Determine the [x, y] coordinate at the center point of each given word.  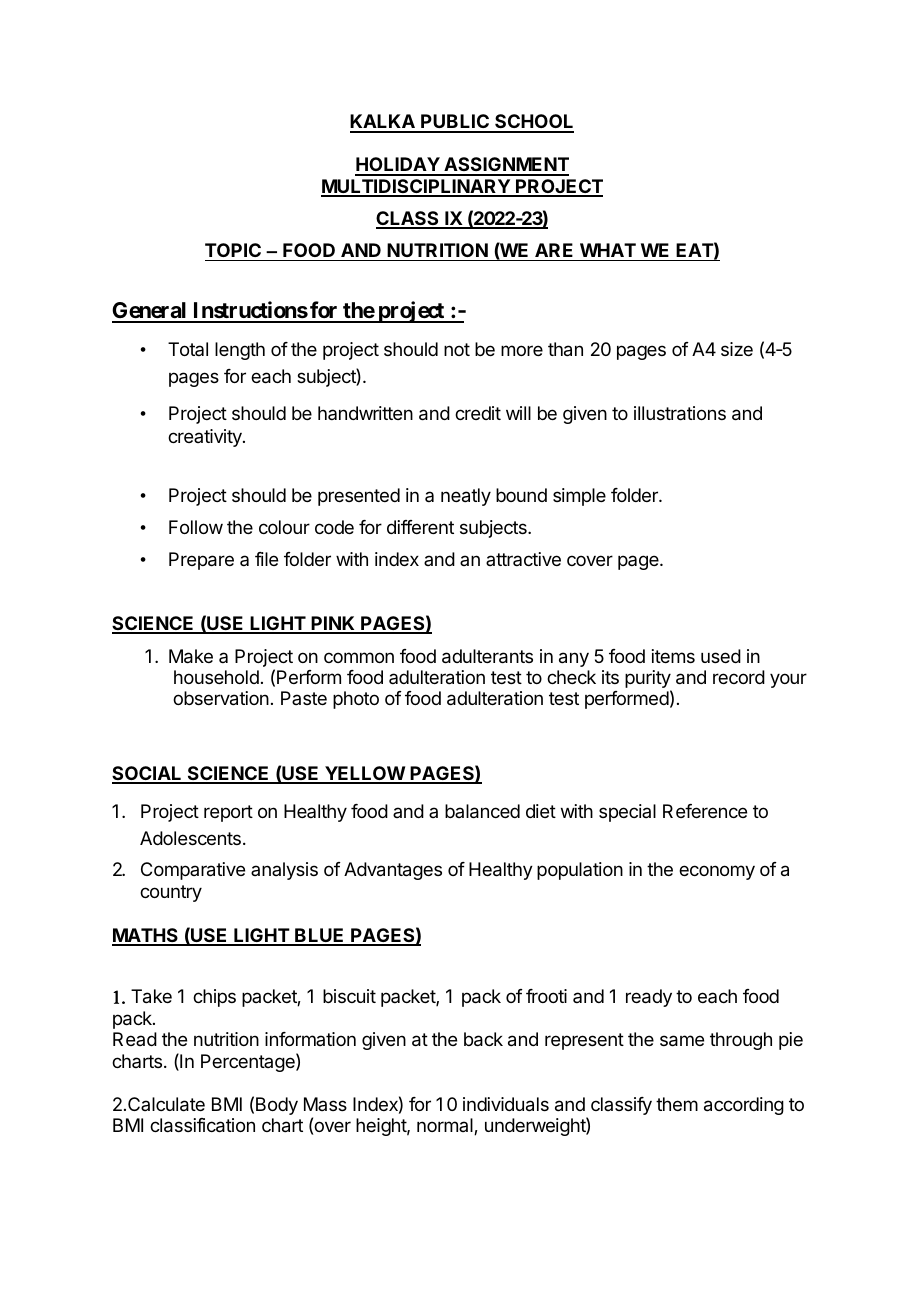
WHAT [608, 250]
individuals [506, 1104]
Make [191, 656]
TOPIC [233, 250]
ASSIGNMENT [505, 166]
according [744, 1106]
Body [277, 1106]
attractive [523, 559]
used [721, 656]
